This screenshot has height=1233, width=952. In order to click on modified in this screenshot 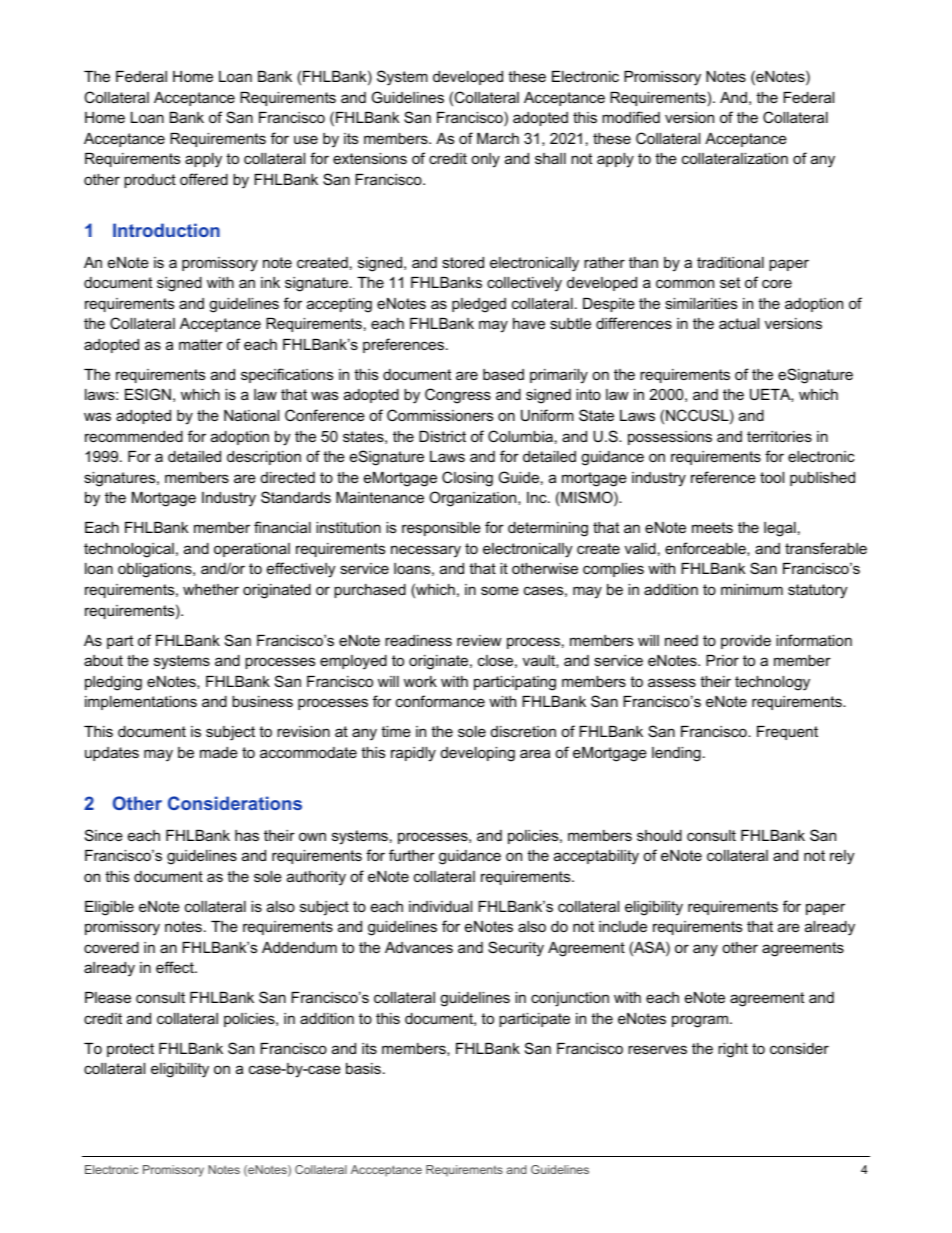, I will do `click(631, 117)`.
